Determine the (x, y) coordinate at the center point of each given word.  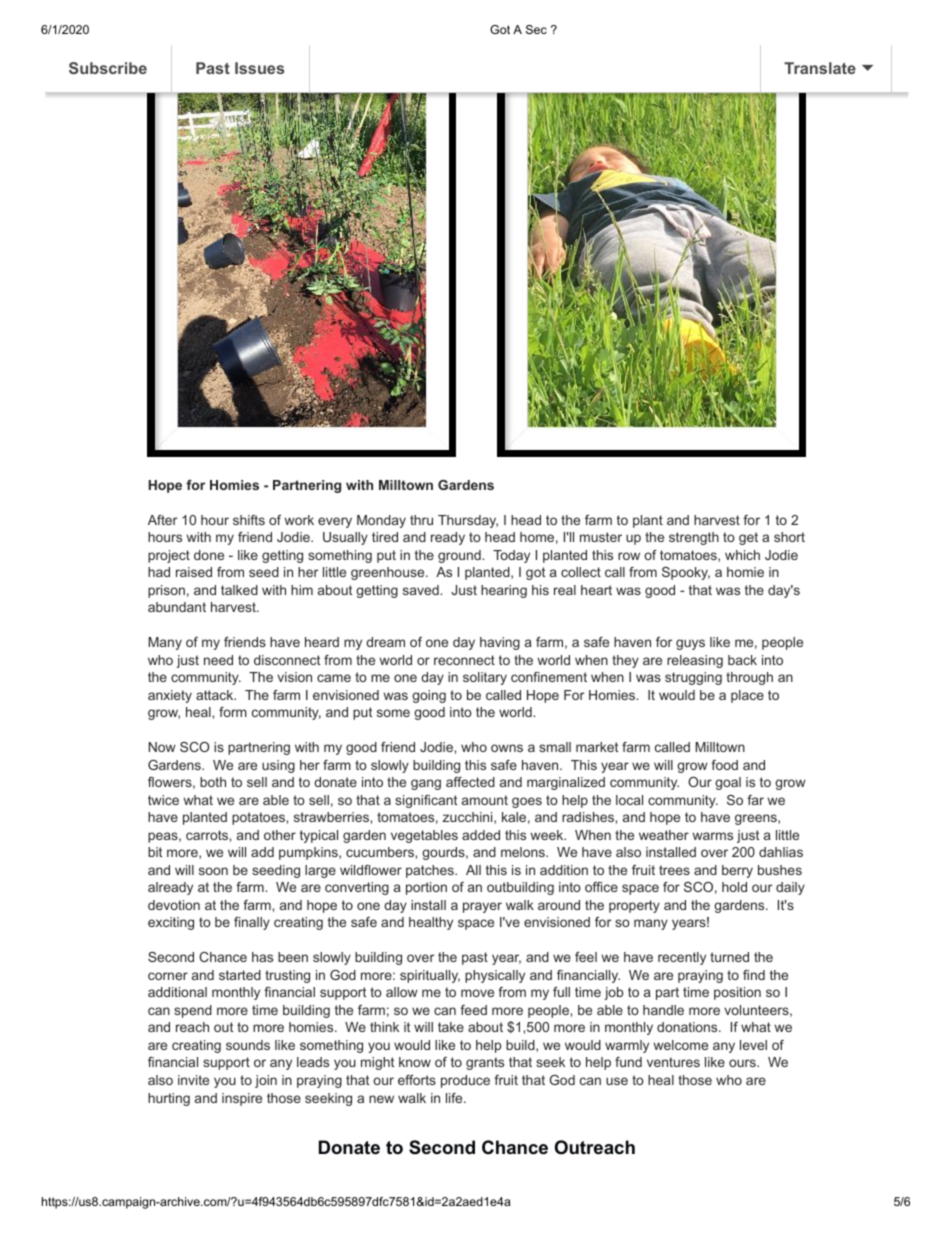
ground (460, 556)
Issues (259, 68)
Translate (820, 68)
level (753, 1045)
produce (465, 1081)
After (162, 520)
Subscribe (108, 68)
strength (694, 538)
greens (757, 819)
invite (193, 1080)
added (481, 835)
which (742, 555)
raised (194, 572)
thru (421, 520)
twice (163, 800)
